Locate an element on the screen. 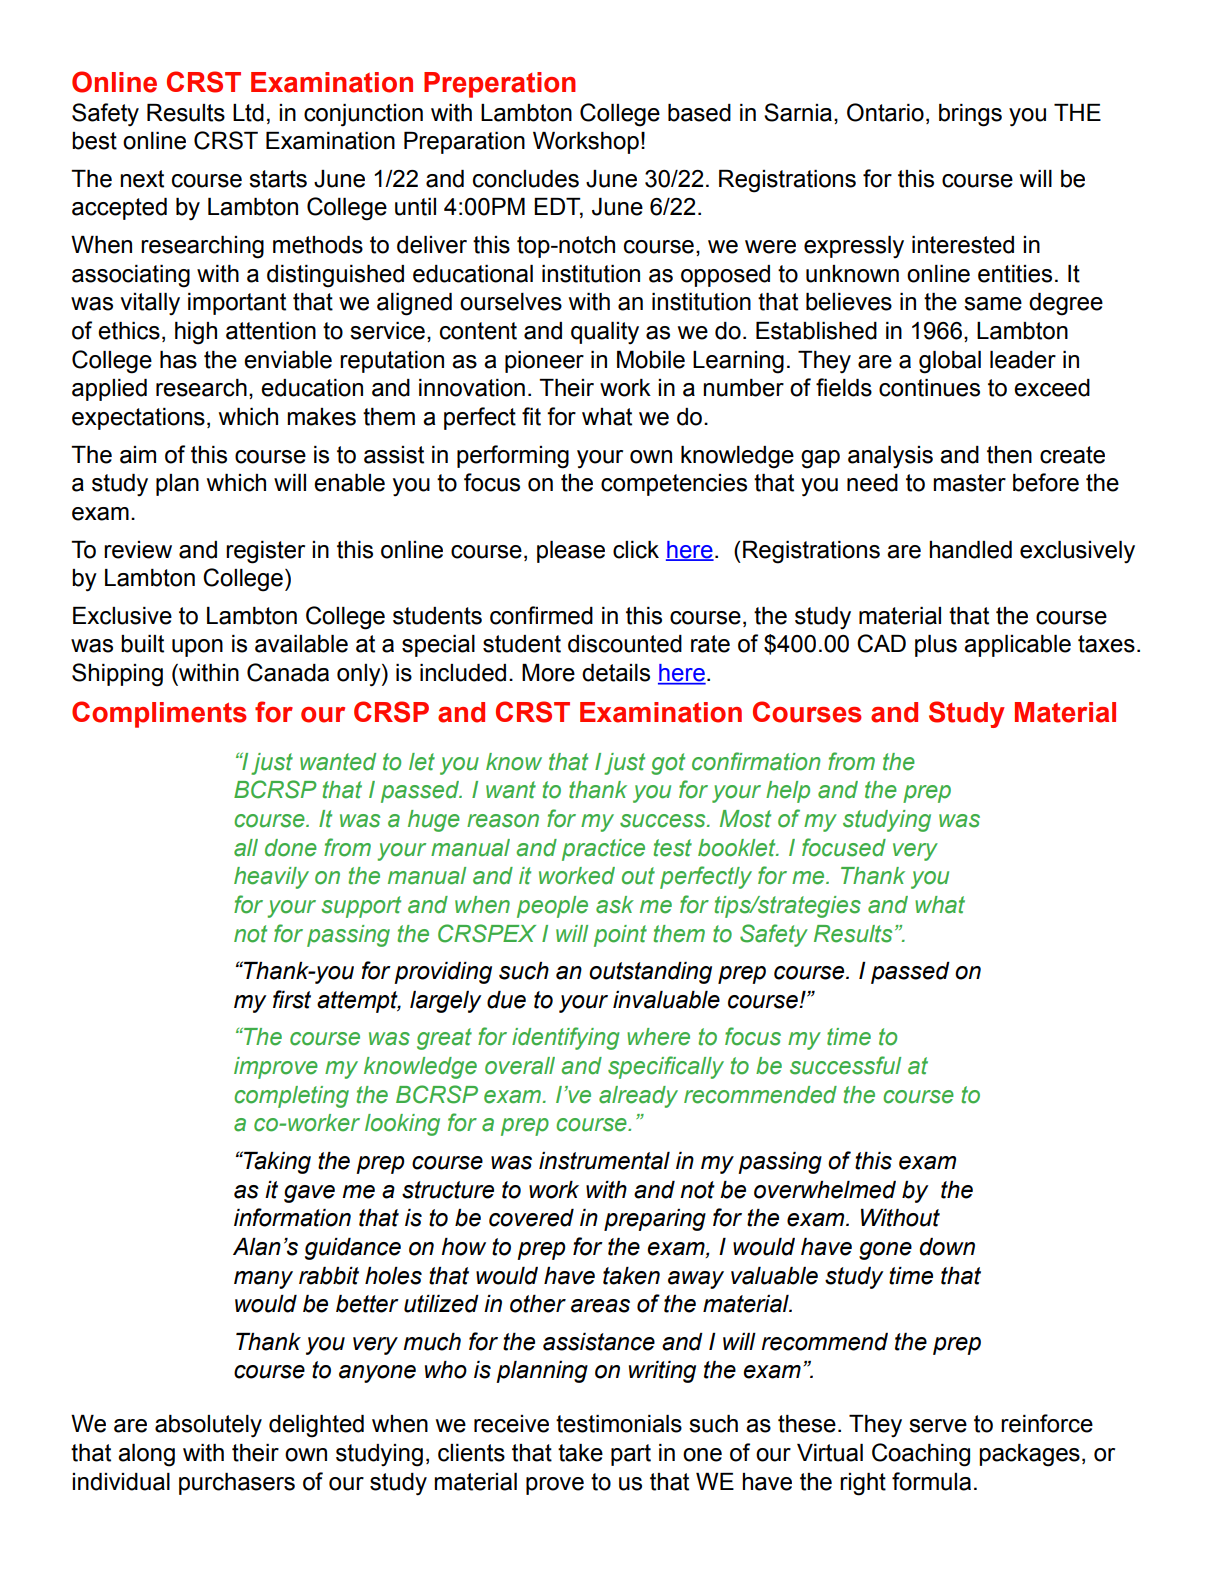 Image resolution: width=1217 pixels, height=1576 pixels. absolutely is located at coordinates (208, 1426).
